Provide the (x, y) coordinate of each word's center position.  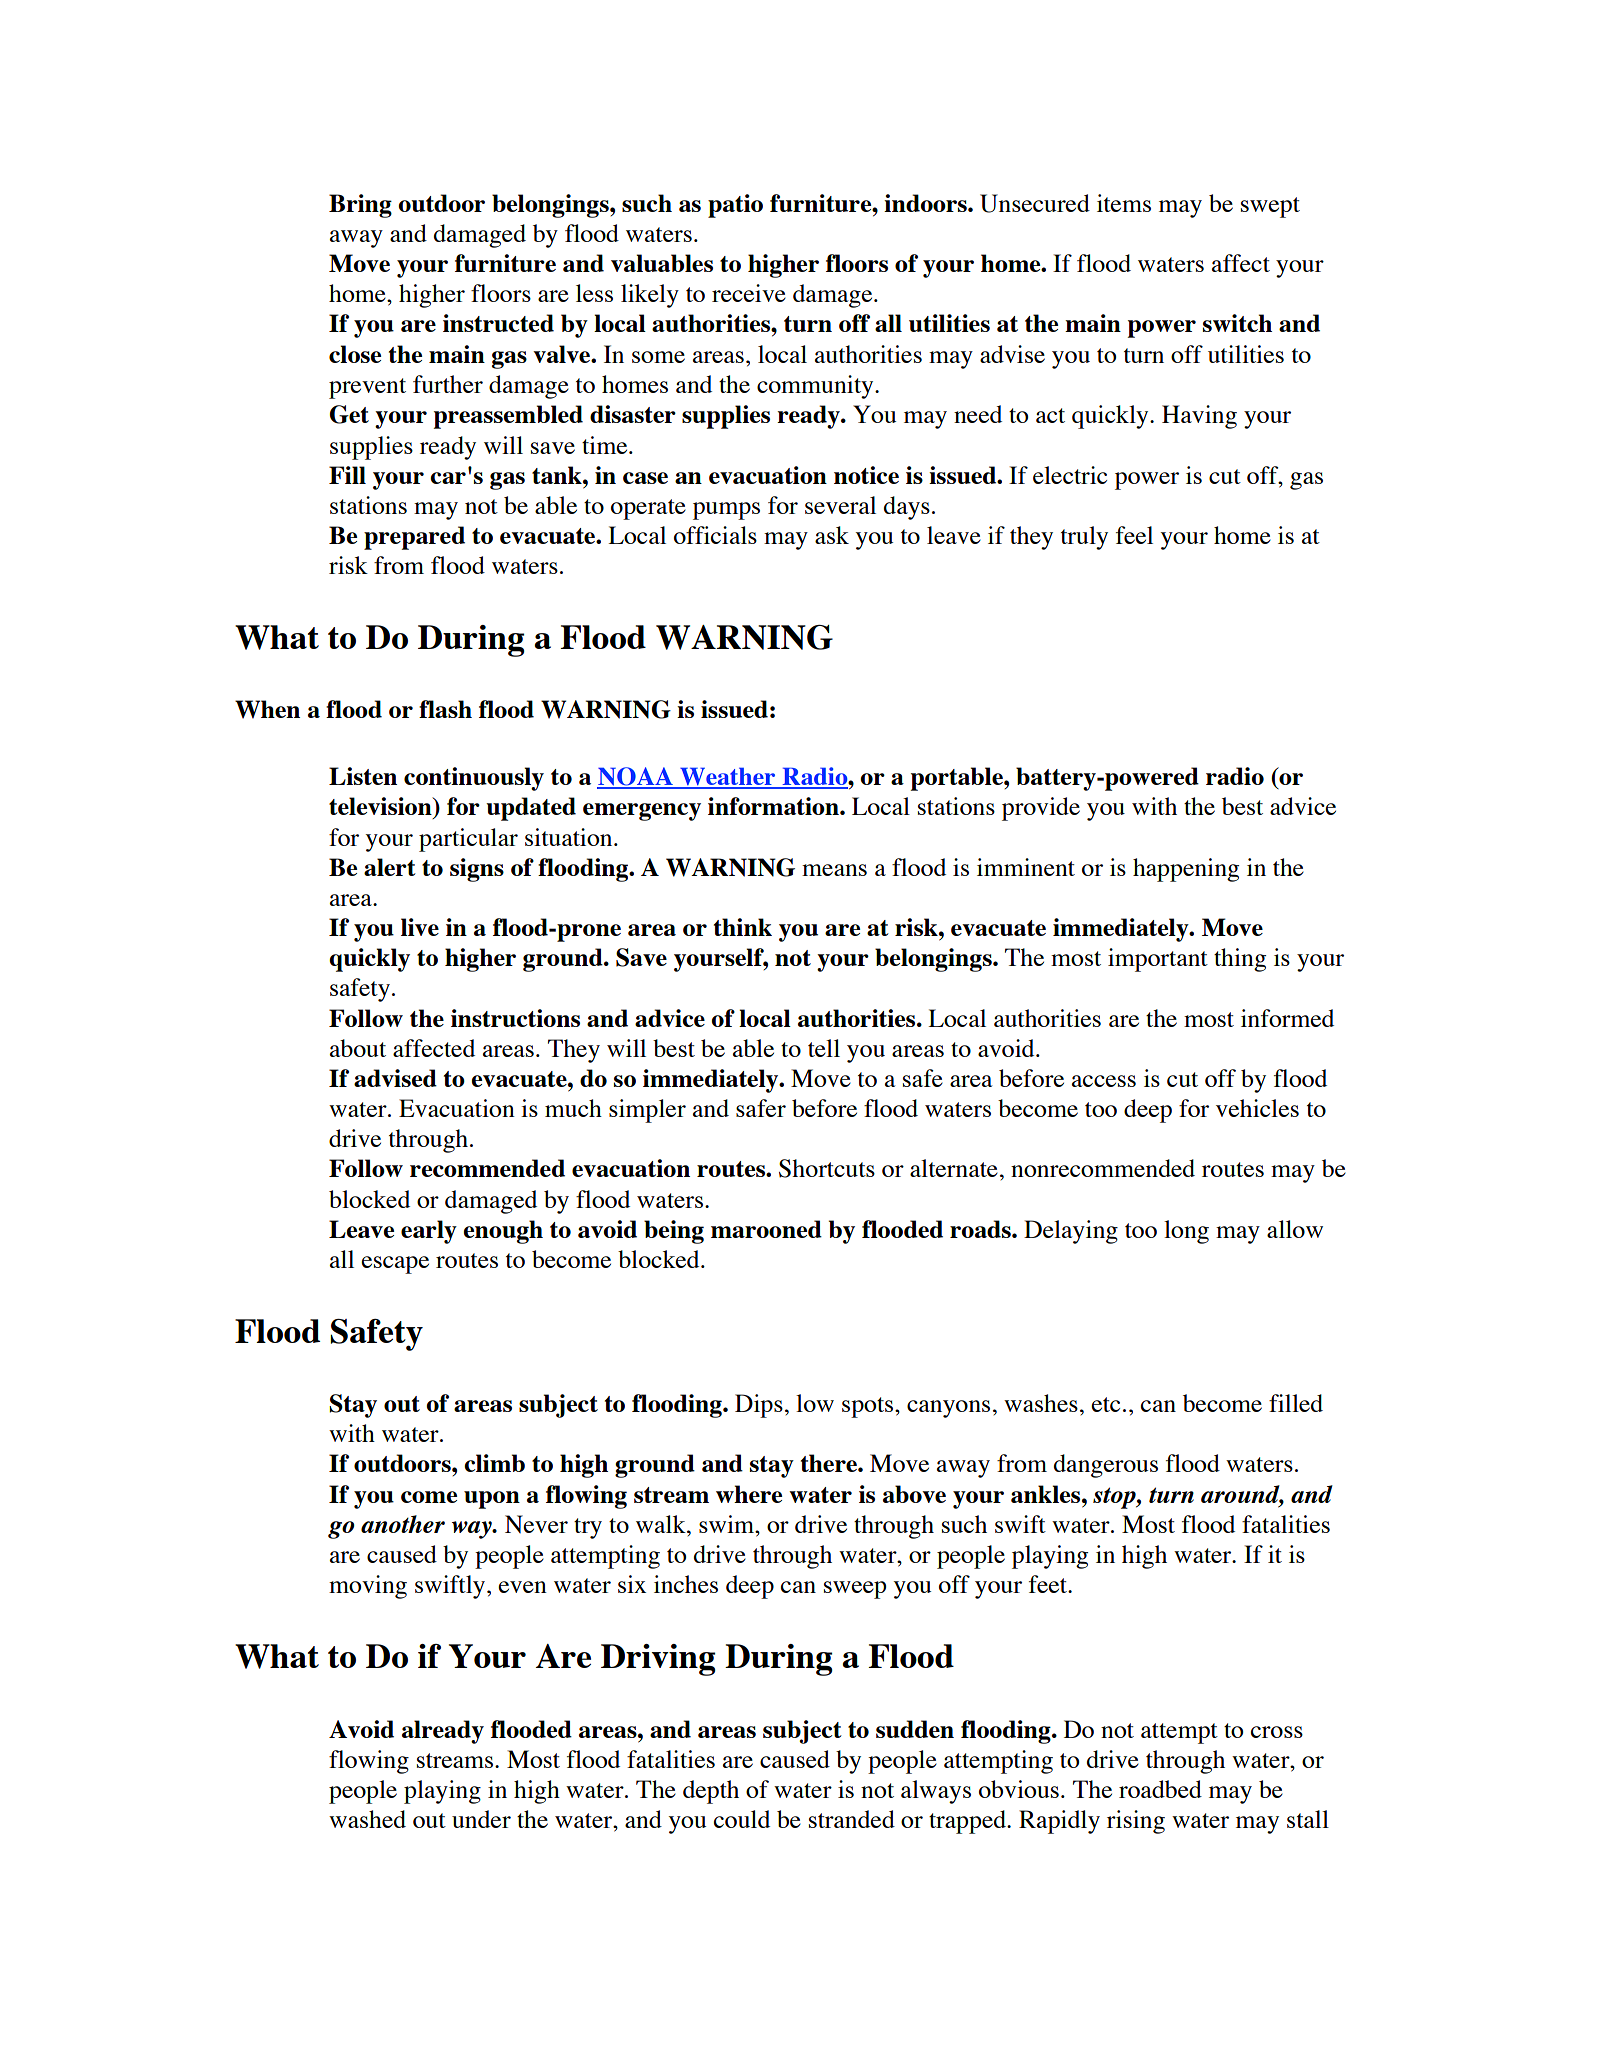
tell (824, 1048)
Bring (360, 206)
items (1124, 203)
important (1158, 960)
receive (749, 293)
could (742, 1819)
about (358, 1048)
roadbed (1160, 1789)
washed (367, 1819)
